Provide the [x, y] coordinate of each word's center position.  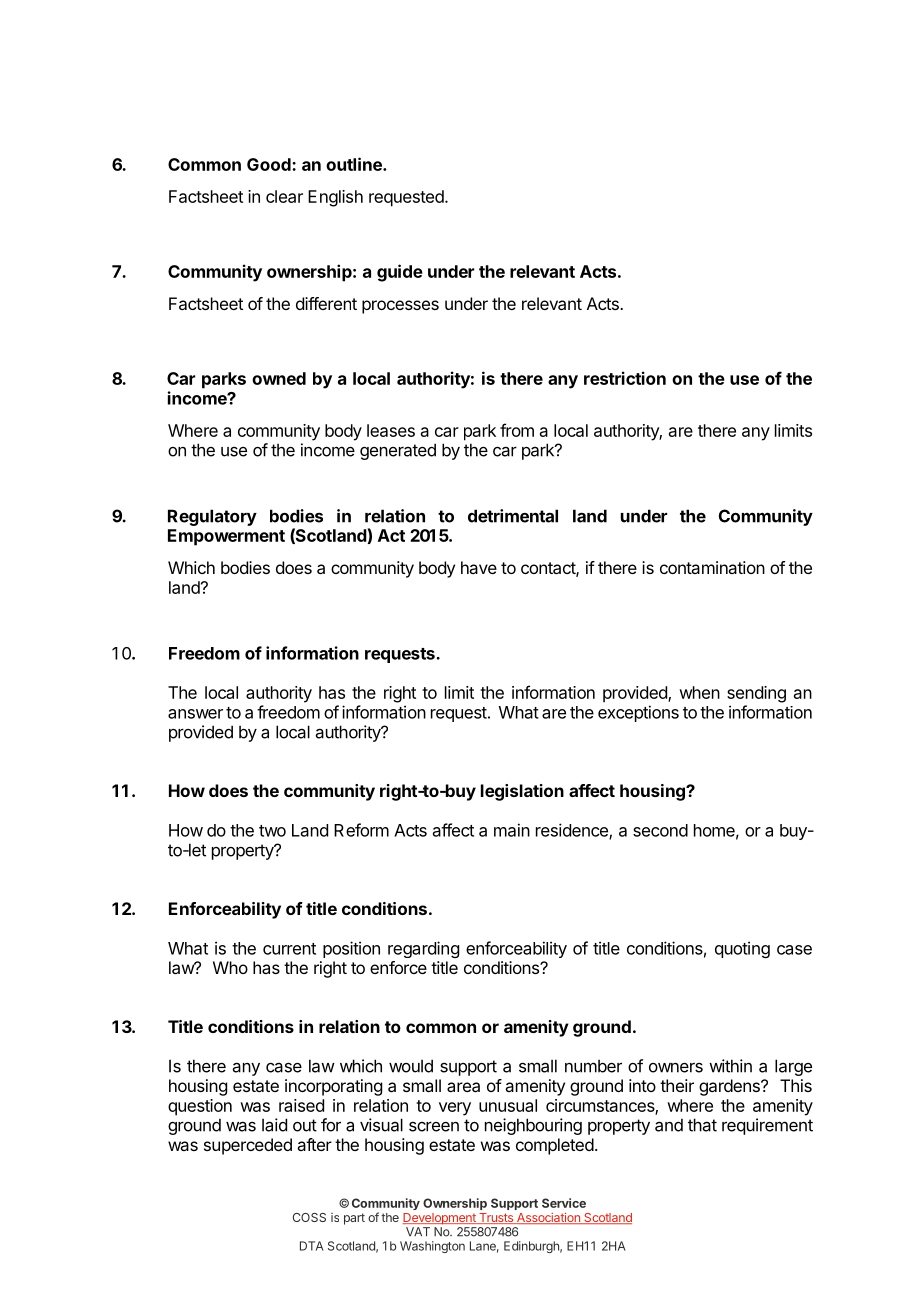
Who [230, 967]
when [699, 692]
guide [400, 273]
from [517, 430]
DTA [311, 1246]
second [660, 830]
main [512, 830]
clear [284, 196]
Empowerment [226, 537]
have [479, 567]
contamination [712, 567]
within [730, 1066]
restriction [625, 378]
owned [279, 378]
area [463, 1087]
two [272, 831]
